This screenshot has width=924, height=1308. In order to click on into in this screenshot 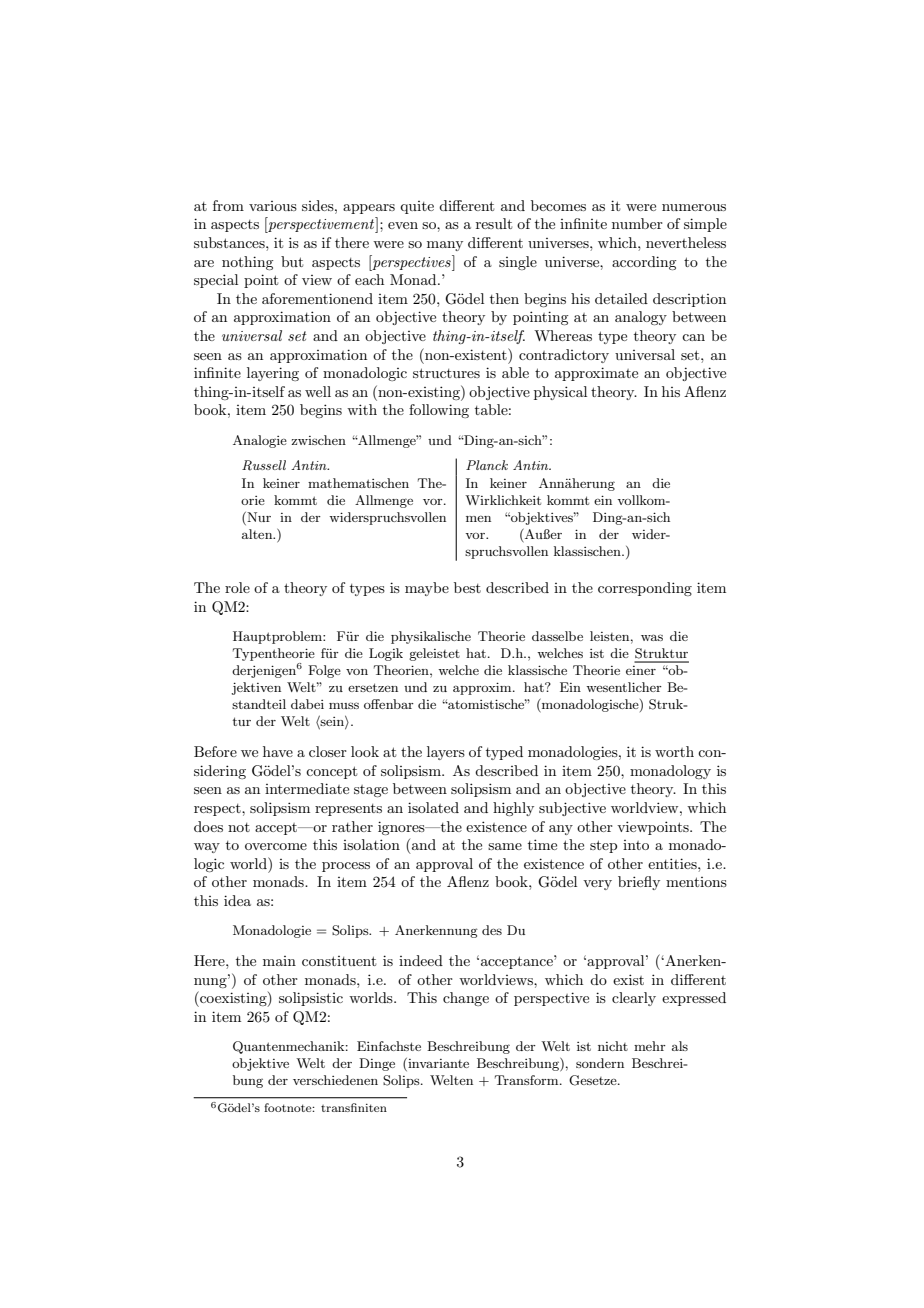, I will do `click(636, 845)`.
